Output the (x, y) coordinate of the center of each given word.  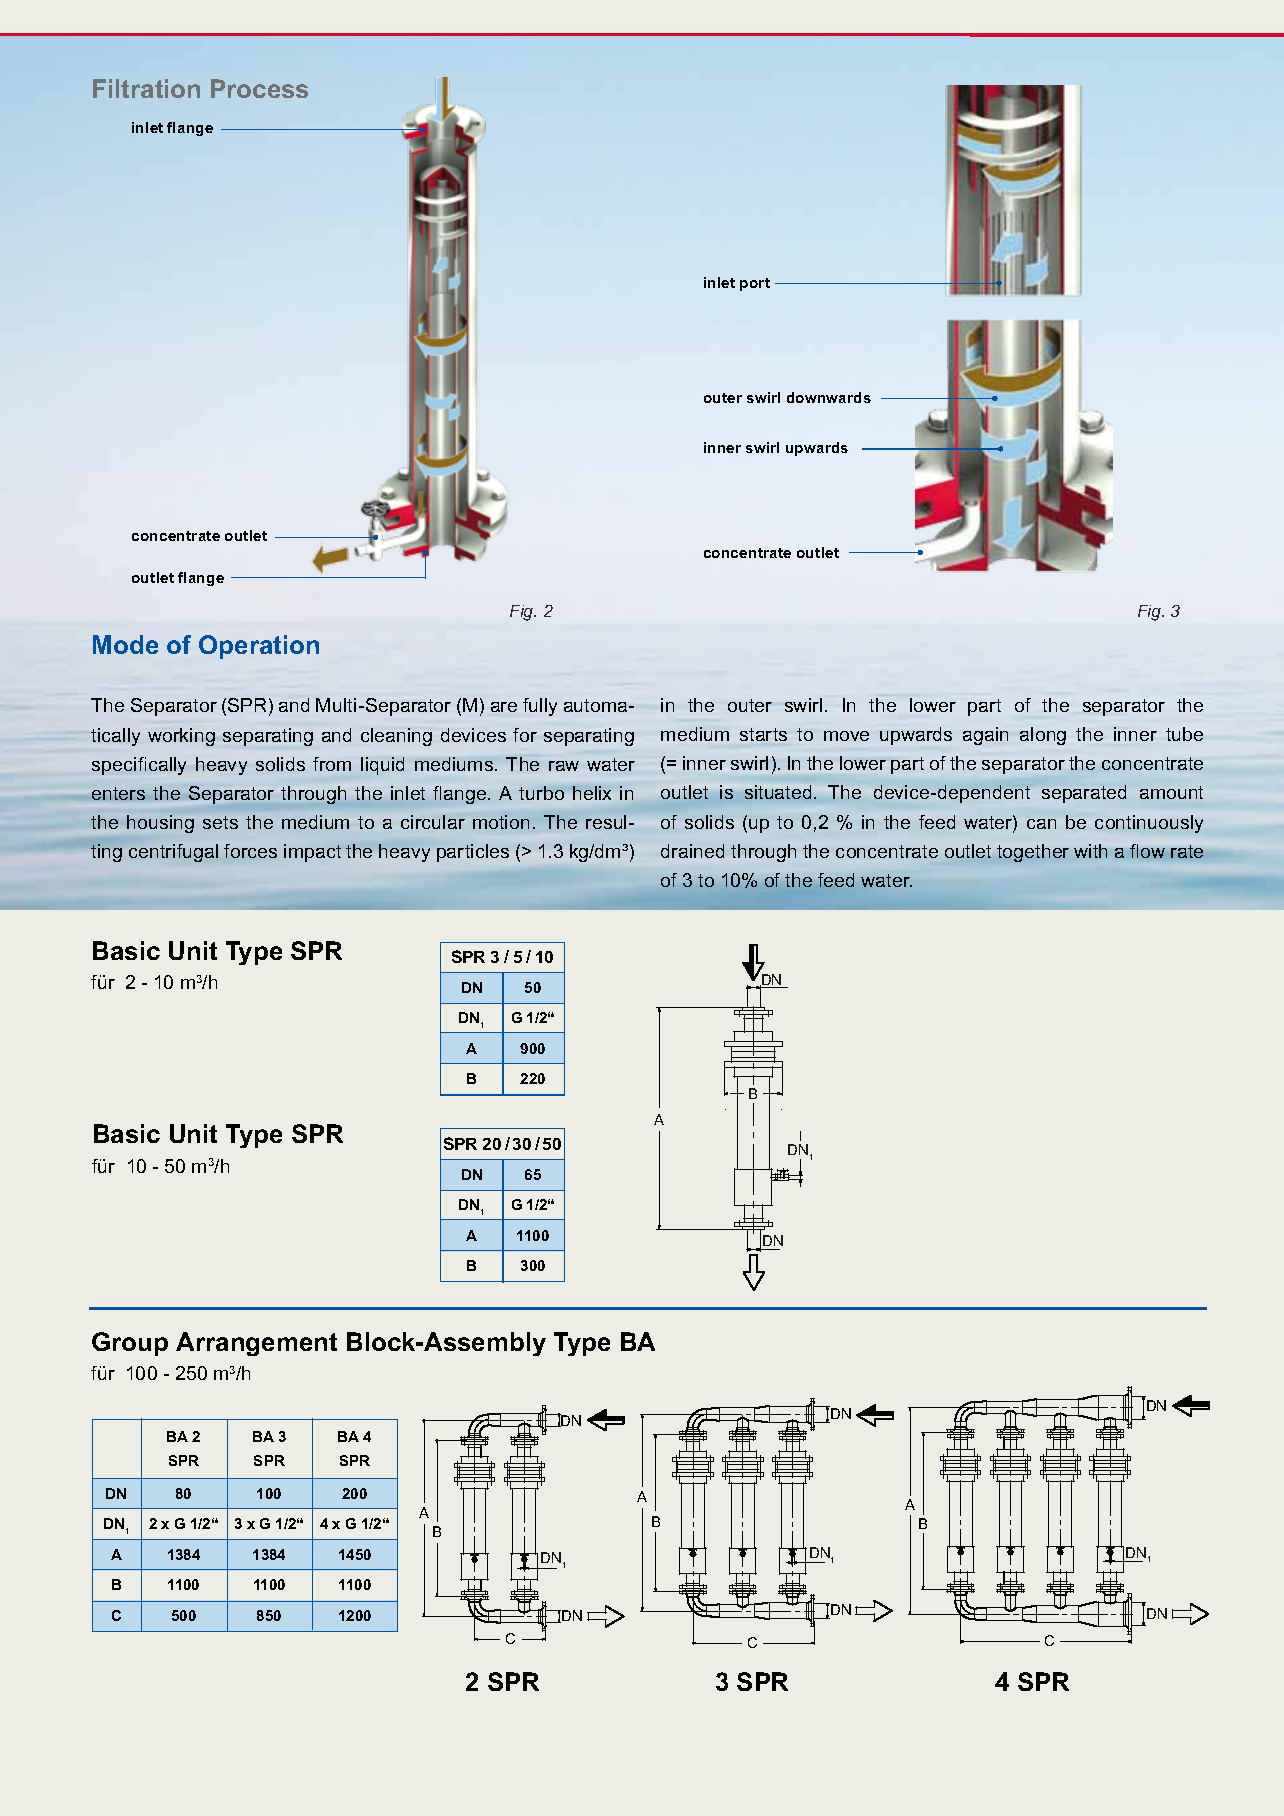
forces (250, 851)
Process (259, 88)
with (1090, 851)
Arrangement (256, 1344)
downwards (829, 397)
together (1033, 853)
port (755, 284)
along (1043, 736)
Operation (259, 647)
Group (130, 1344)
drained (692, 851)
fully (540, 707)
